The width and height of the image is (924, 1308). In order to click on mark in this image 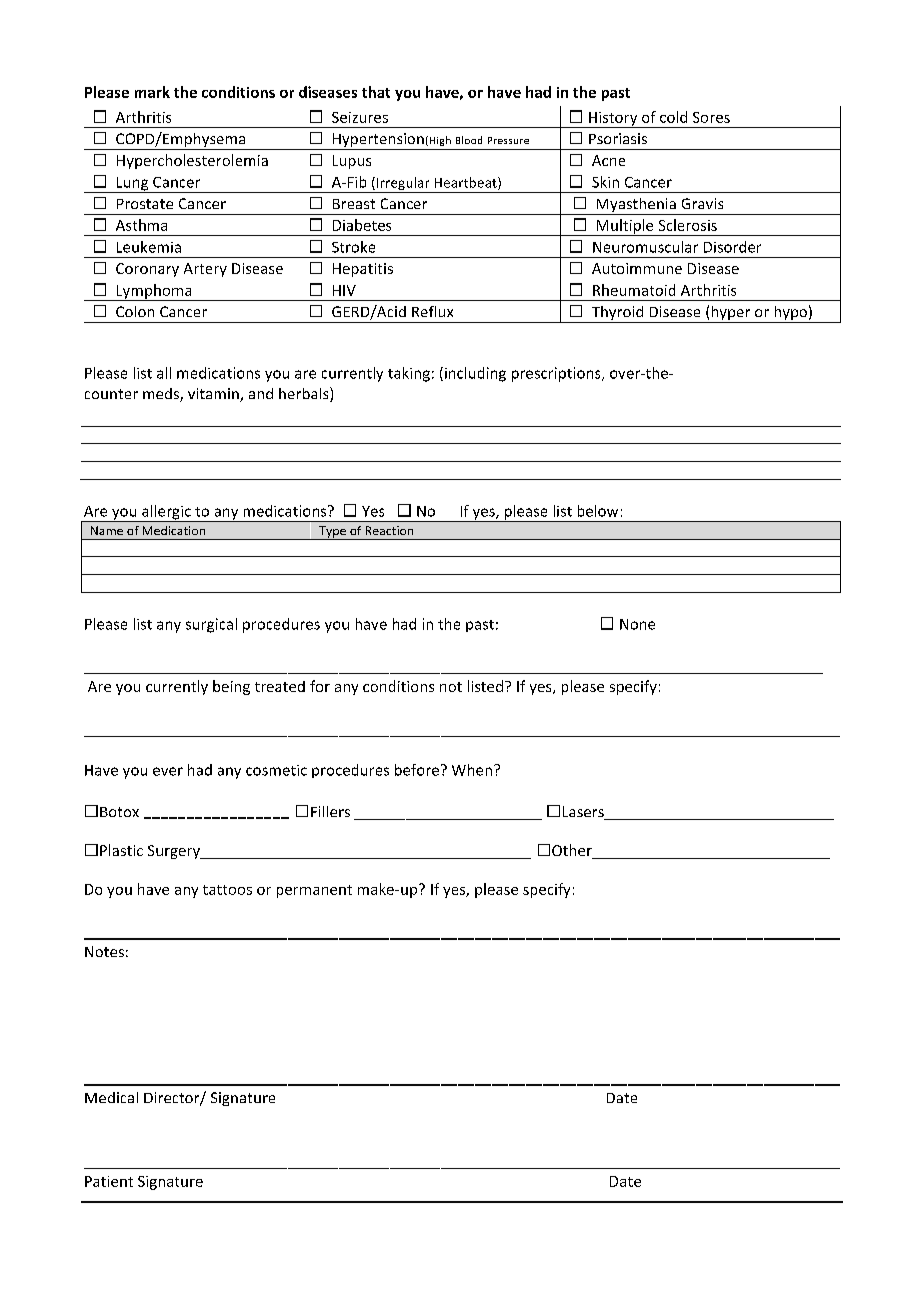, I will do `click(152, 92)`.
